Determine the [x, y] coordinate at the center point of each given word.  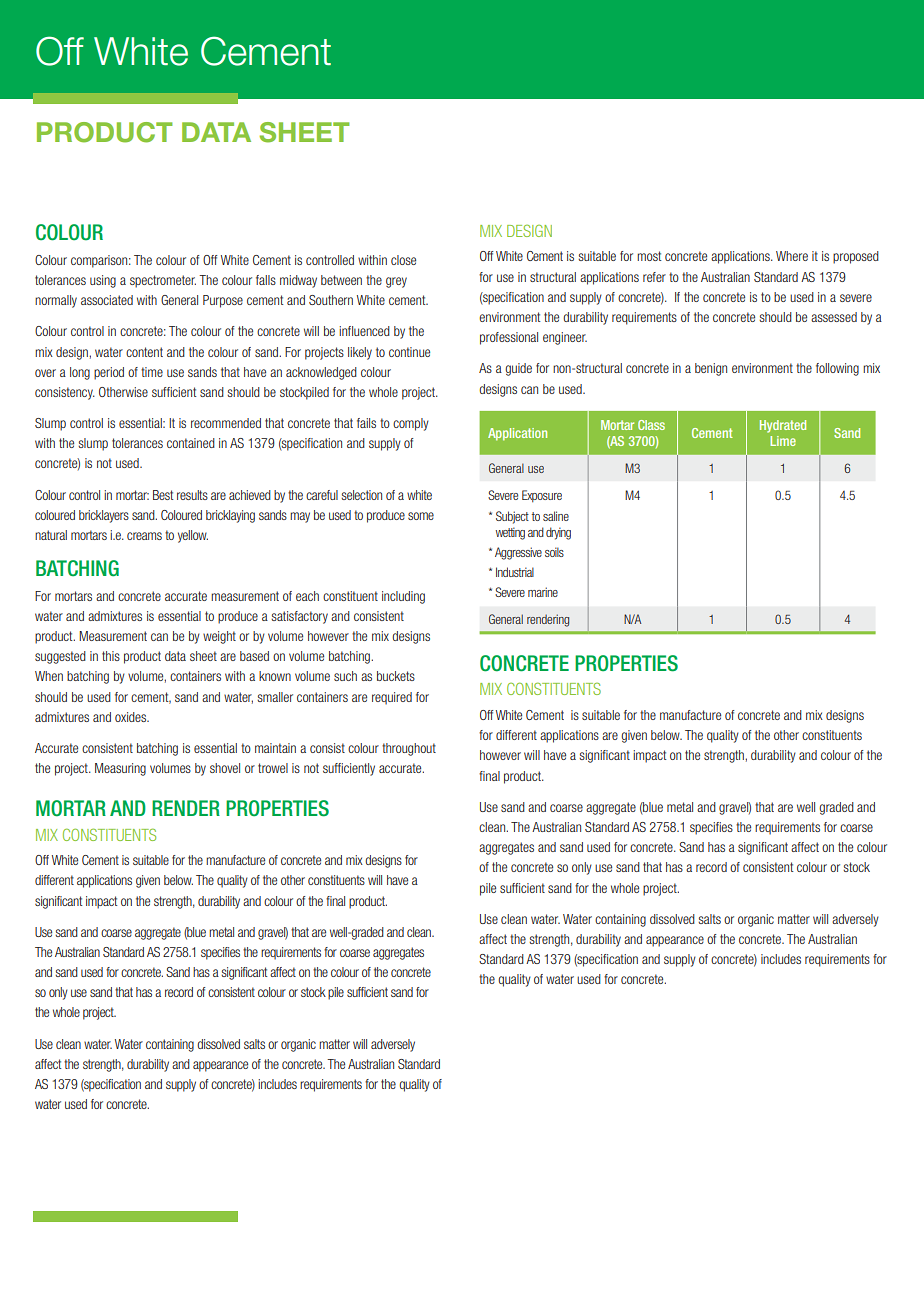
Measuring [120, 769]
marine [543, 592]
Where [792, 256]
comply [411, 424]
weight [219, 637]
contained [191, 443]
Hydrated [783, 426]
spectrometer [163, 281]
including [403, 597]
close [403, 260]
